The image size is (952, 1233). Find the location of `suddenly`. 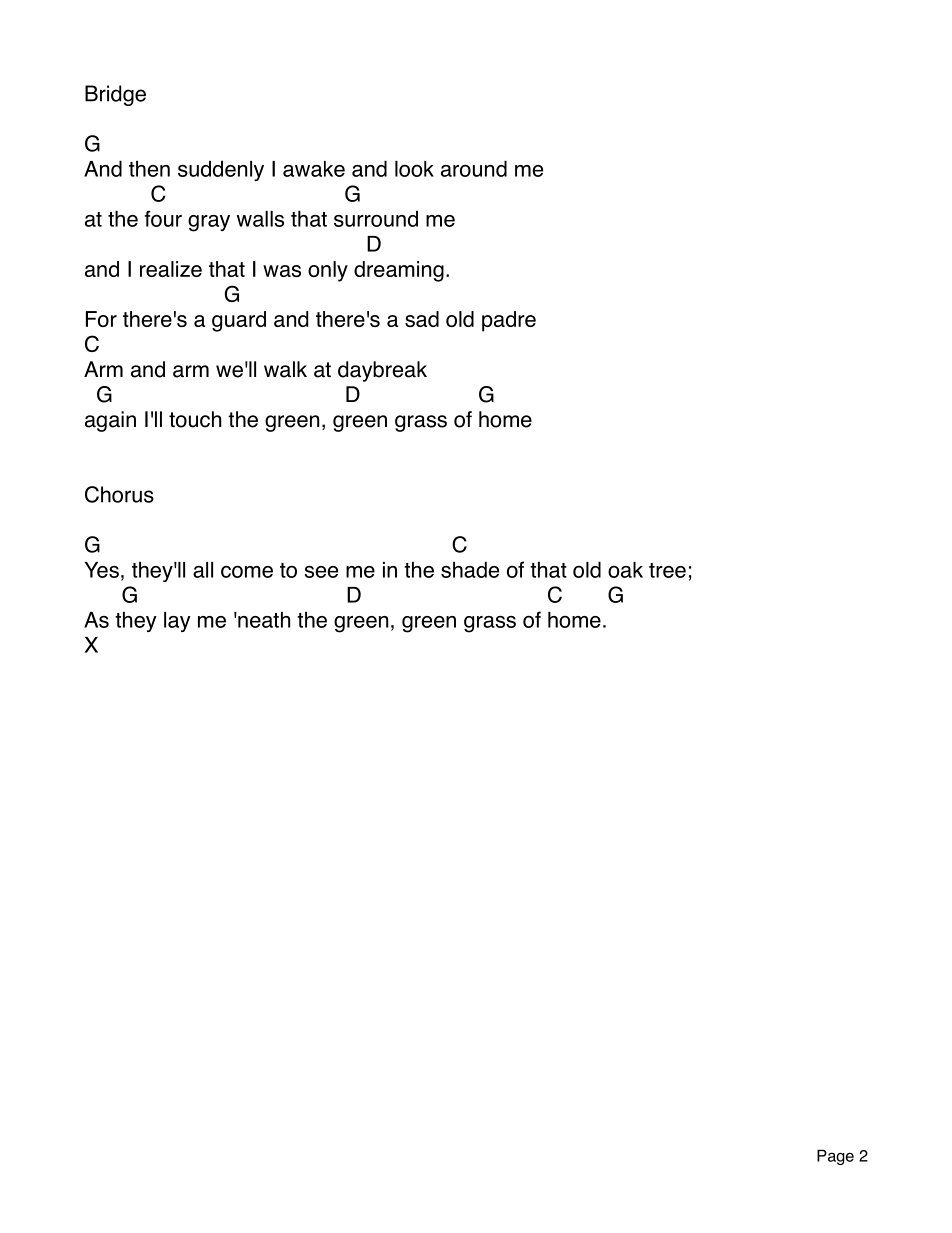

suddenly is located at coordinates (221, 171).
